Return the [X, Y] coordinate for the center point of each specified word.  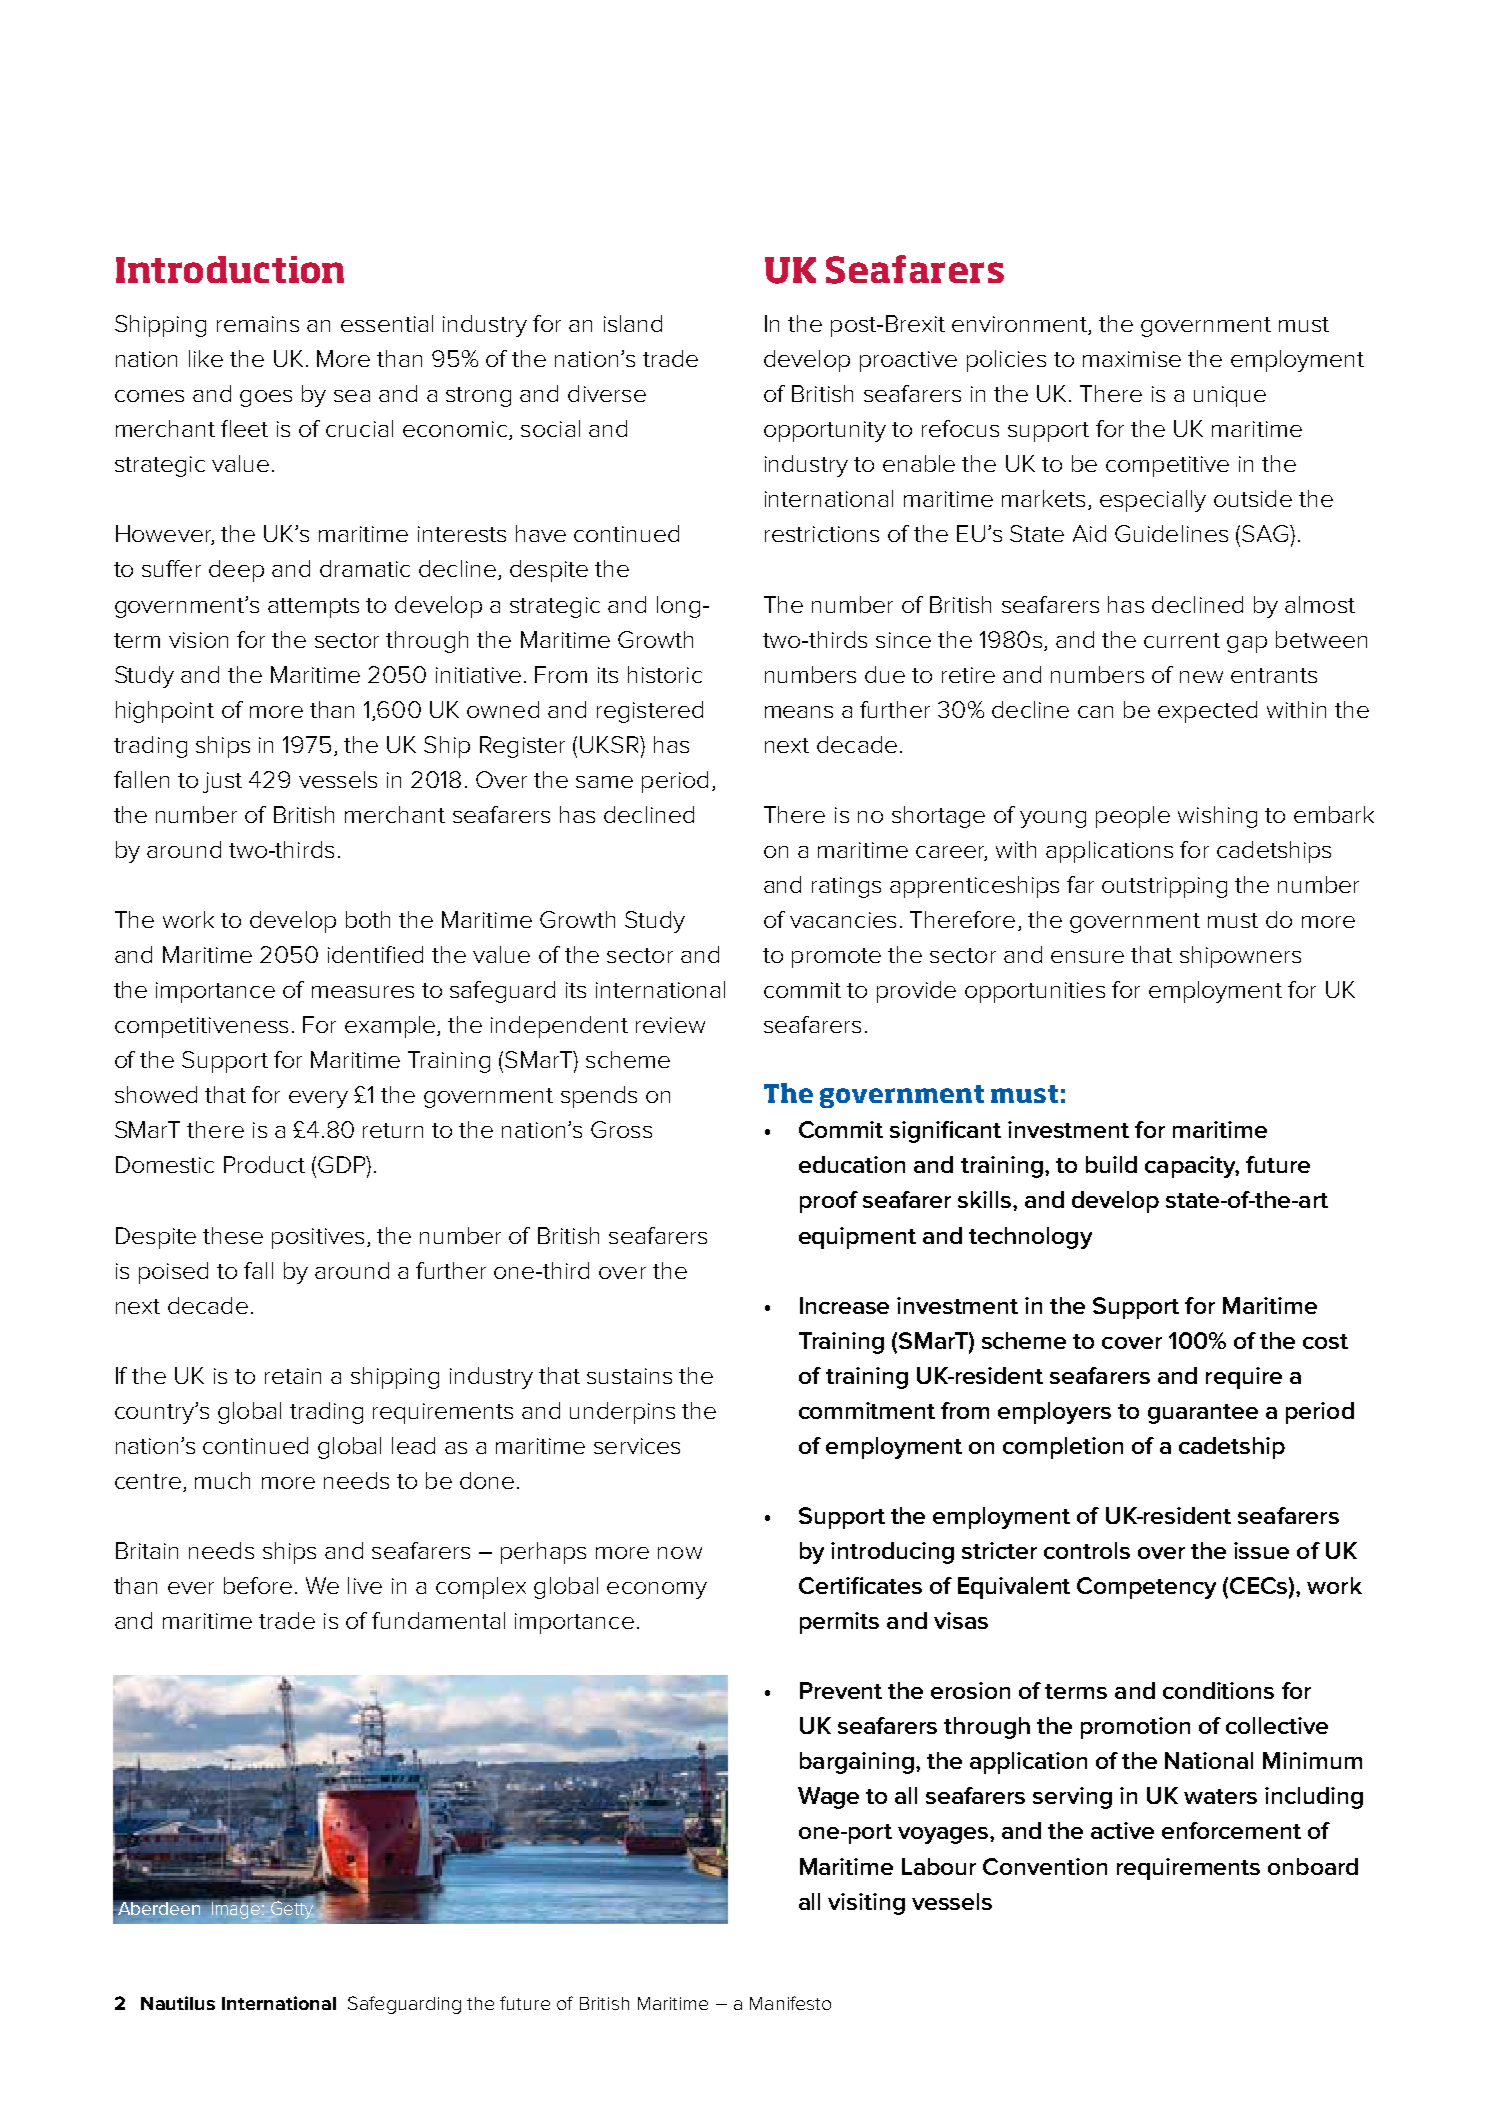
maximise [1132, 359]
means [799, 712]
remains [258, 324]
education [852, 1164]
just [222, 782]
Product [264, 1164]
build [1111, 1164]
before [258, 1585]
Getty [291, 1909]
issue [1261, 1550]
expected [1207, 712]
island [633, 323]
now [680, 1553]
